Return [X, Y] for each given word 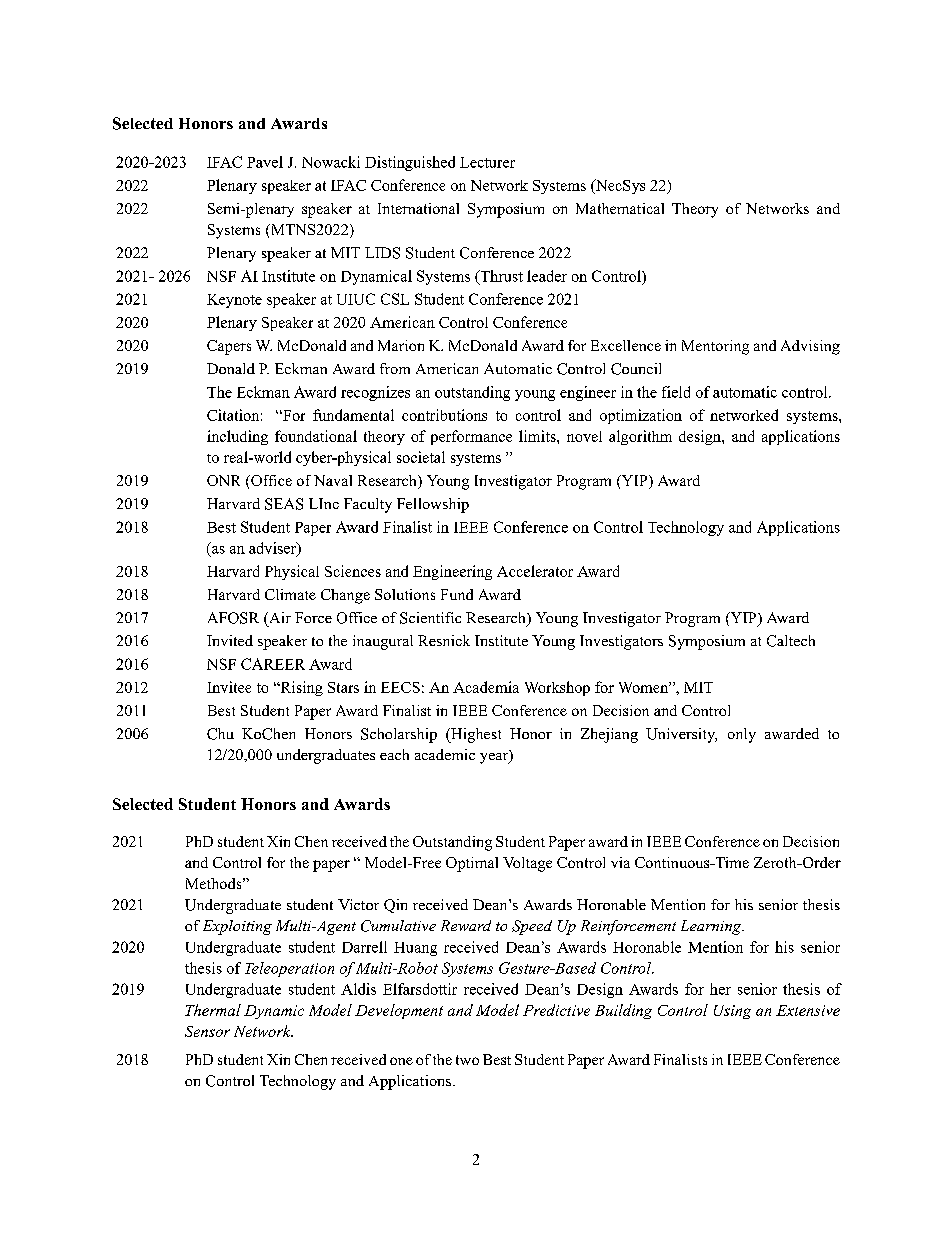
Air [279, 617]
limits [538, 436]
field [676, 392]
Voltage [527, 864]
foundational [316, 436]
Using [732, 1012]
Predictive [556, 1010]
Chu [220, 734]
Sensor [207, 1031]
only [742, 735]
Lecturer [487, 162]
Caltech [791, 641]
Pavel [265, 162]
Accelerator [535, 571]
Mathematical [620, 208]
